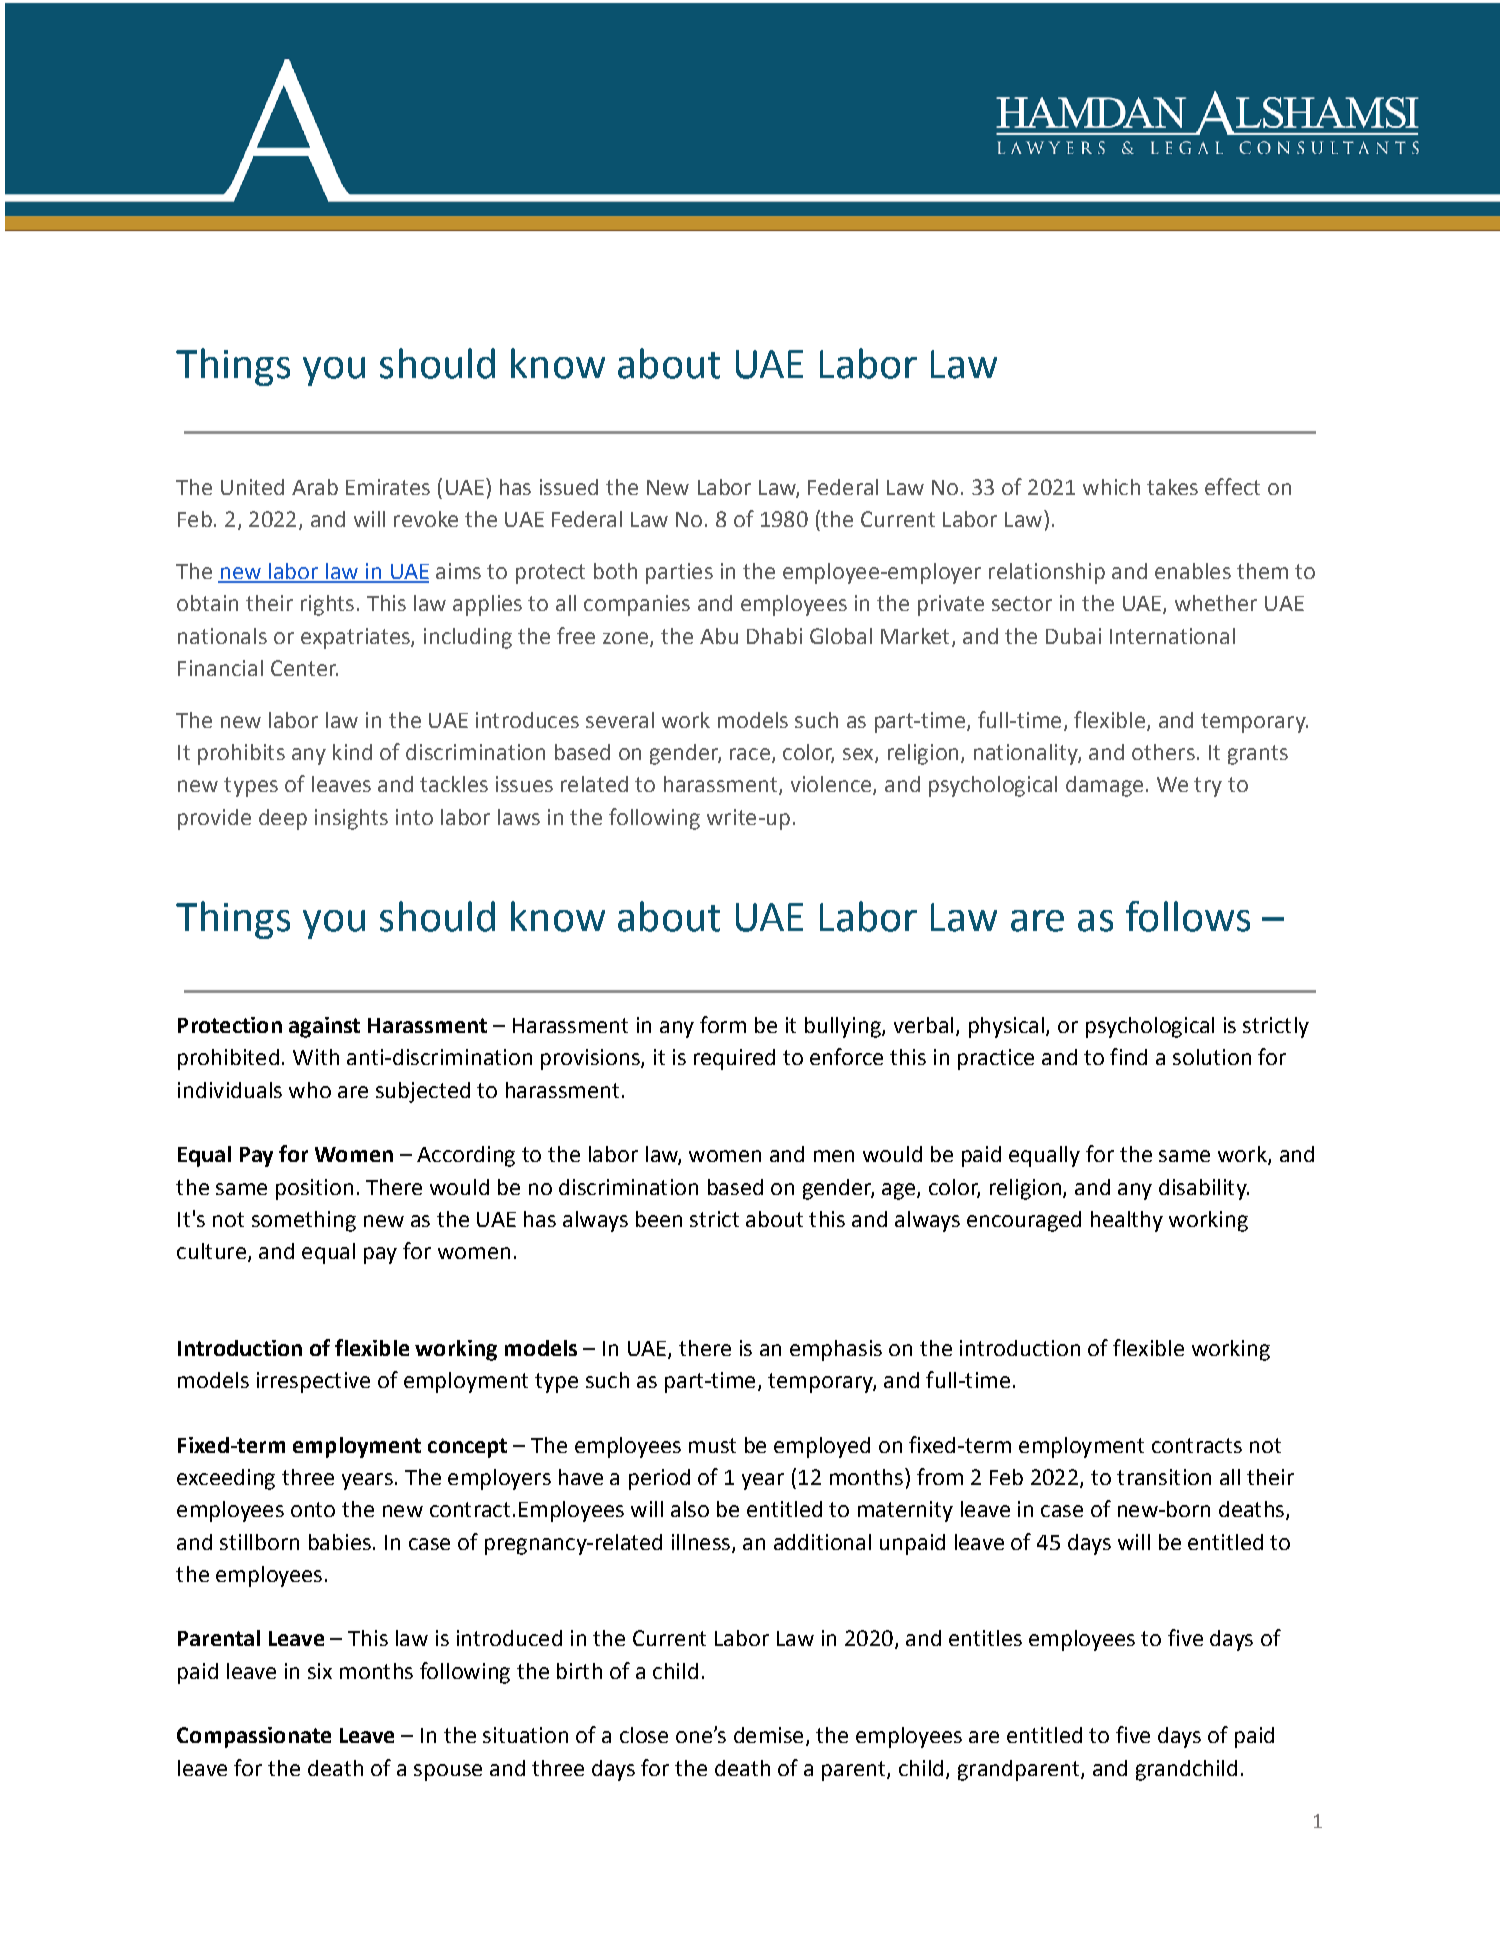 This document has height=1941, width=1500. What do you see at coordinates (254, 1737) in the document?
I see `Compassionate` at bounding box center [254, 1737].
